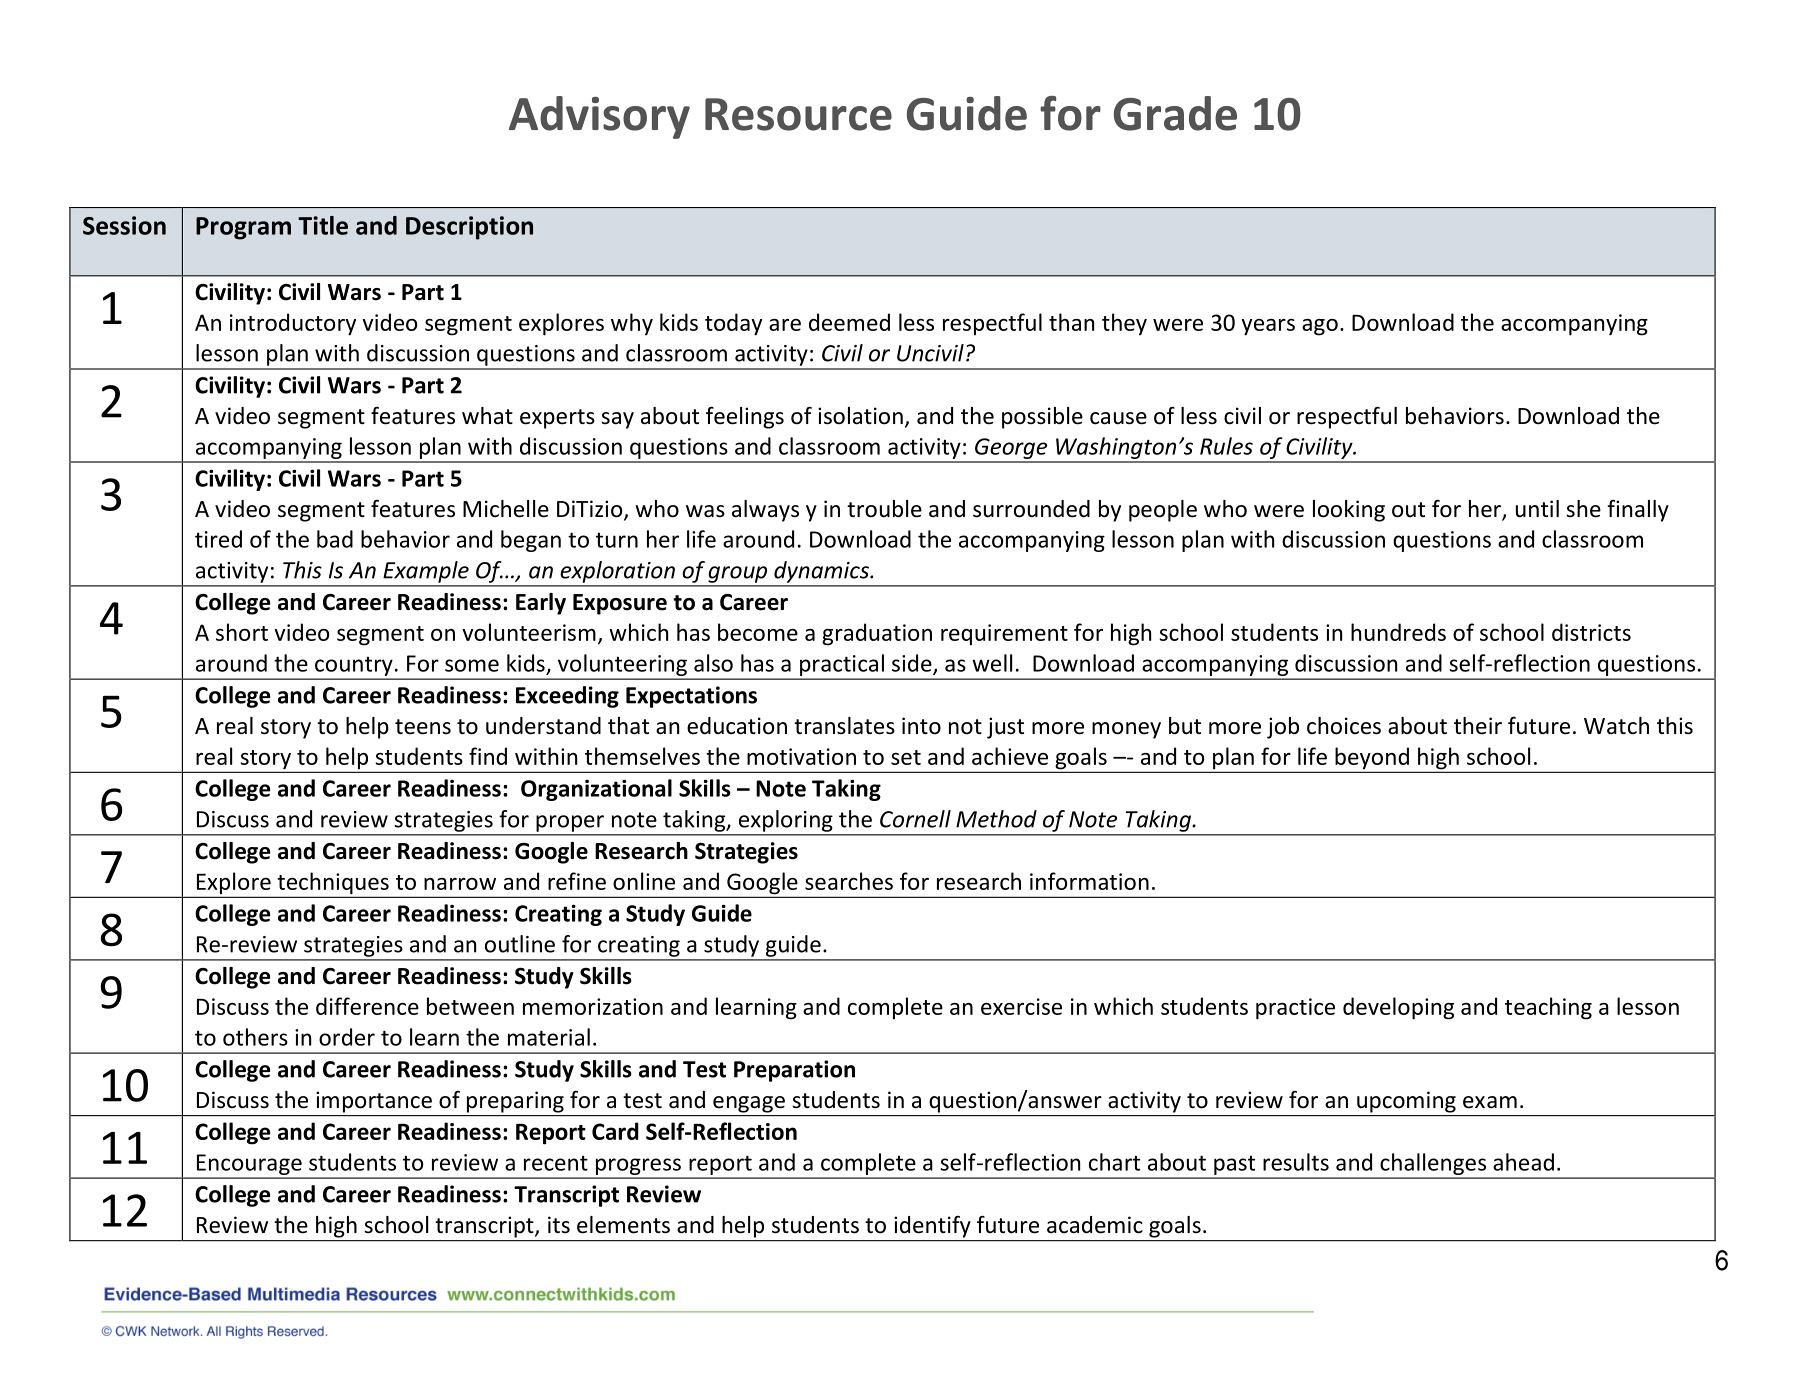  What do you see at coordinates (323, 225) in the screenshot?
I see `Title` at bounding box center [323, 225].
